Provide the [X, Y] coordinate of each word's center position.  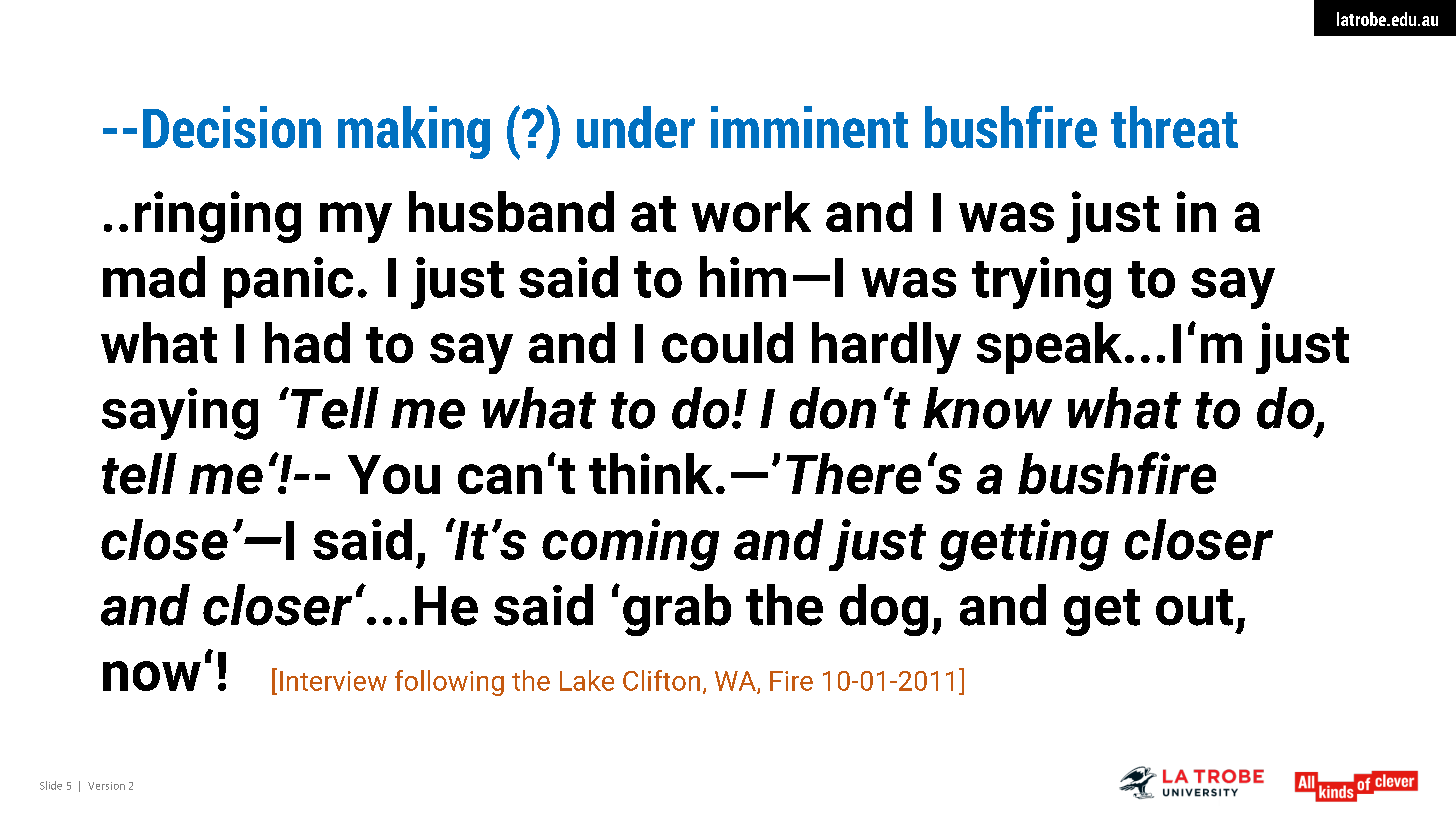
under [636, 127]
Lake [587, 680]
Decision [232, 127]
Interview [333, 681]
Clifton [661, 680]
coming [630, 545]
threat [1174, 127]
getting [1024, 545]
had [307, 342]
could [727, 342]
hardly [886, 348]
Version [106, 786]
